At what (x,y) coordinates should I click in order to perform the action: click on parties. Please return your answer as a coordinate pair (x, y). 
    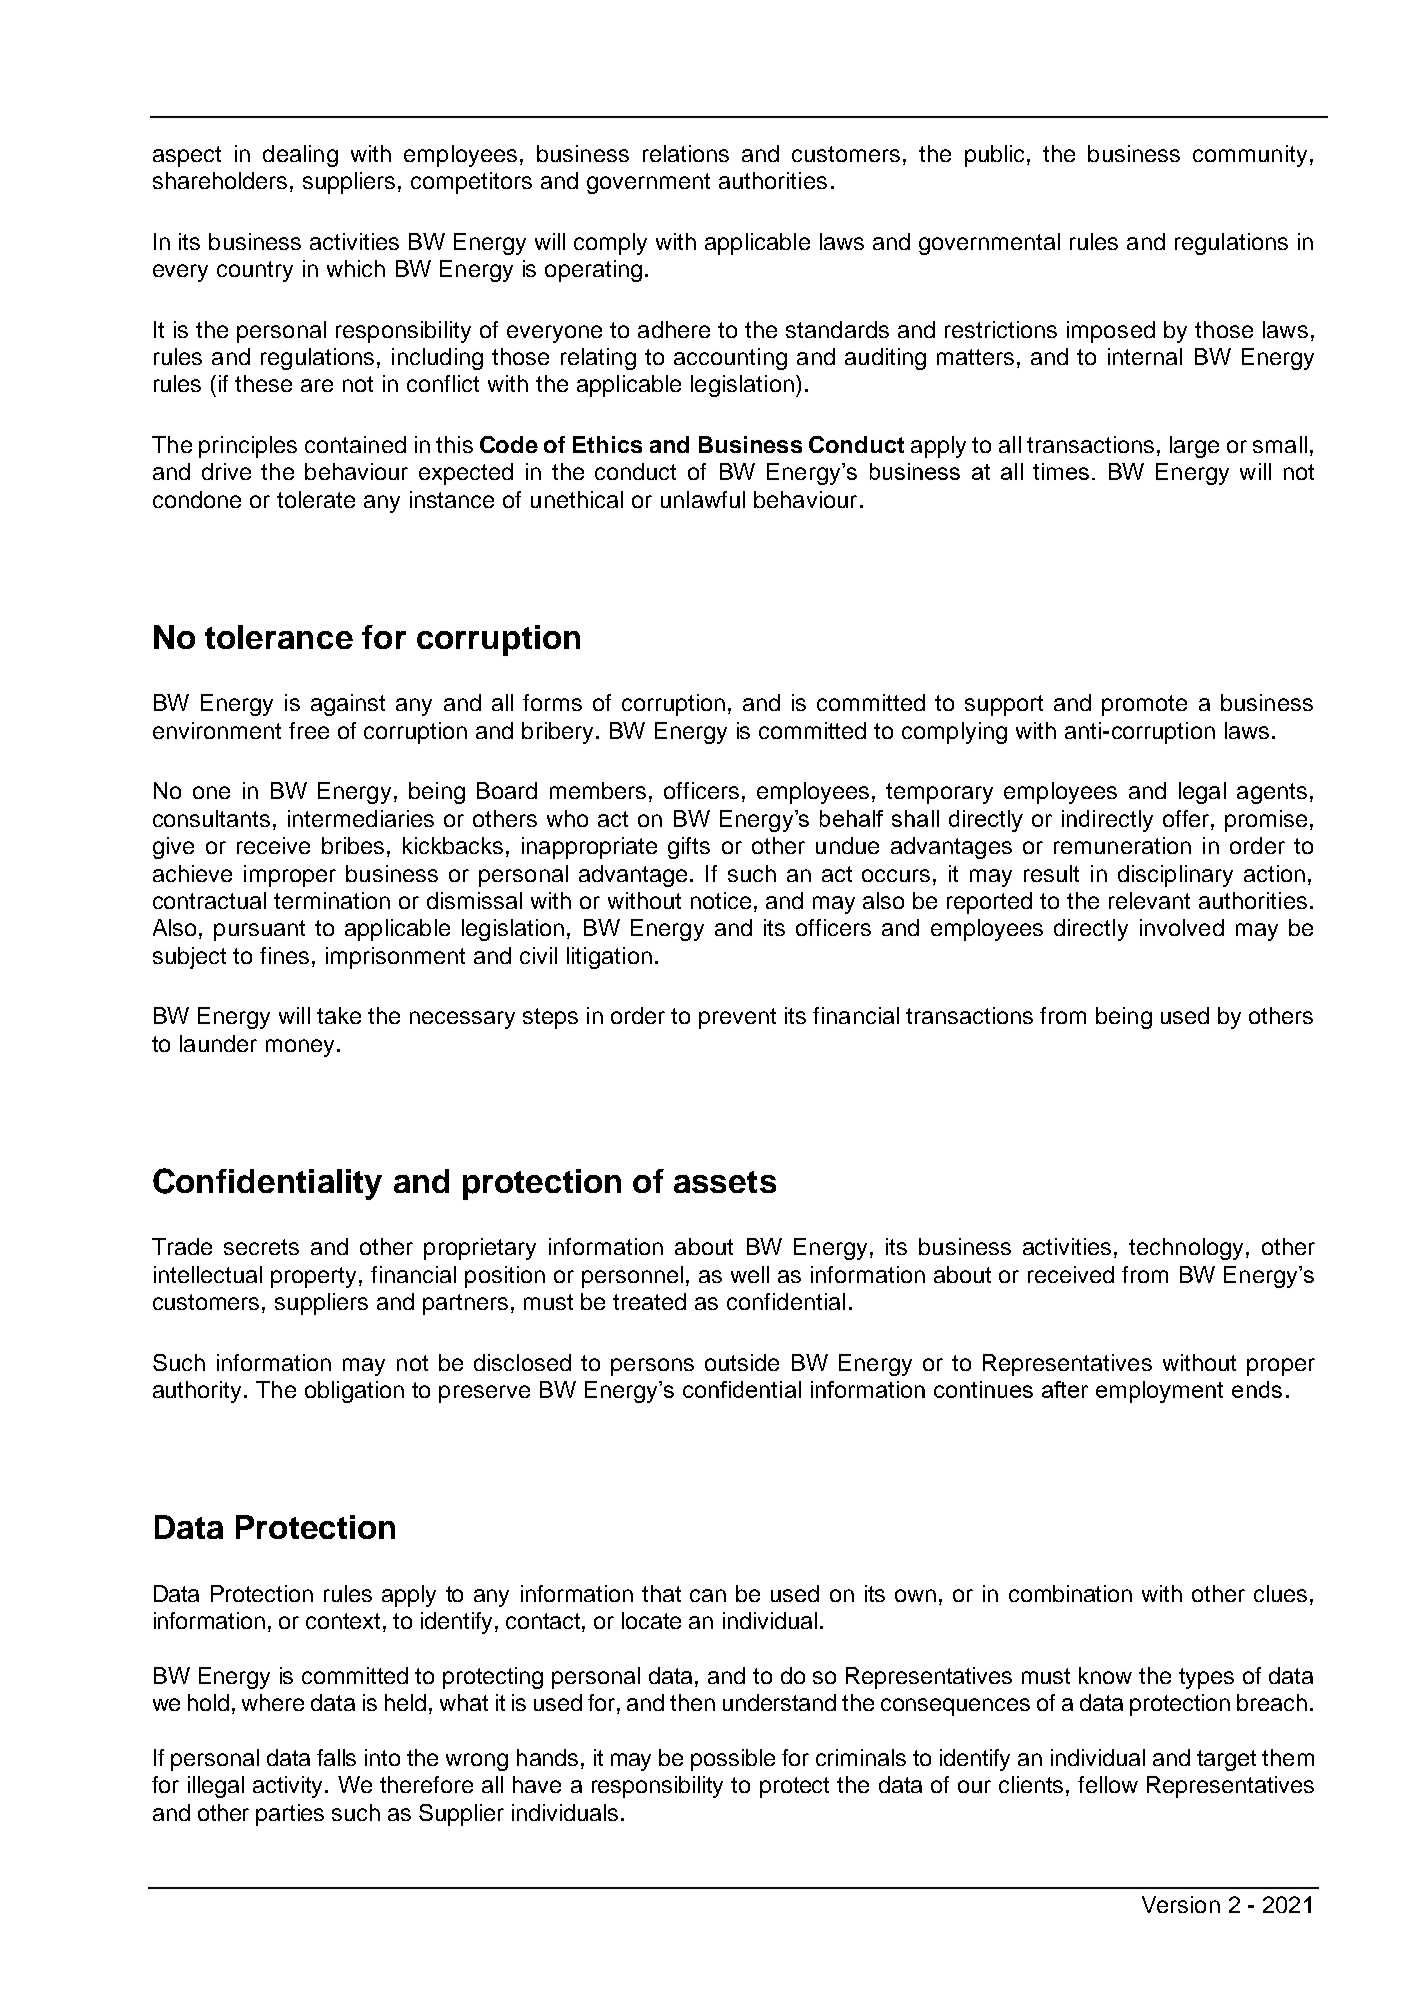
    Looking at the image, I should click on (290, 1815).
